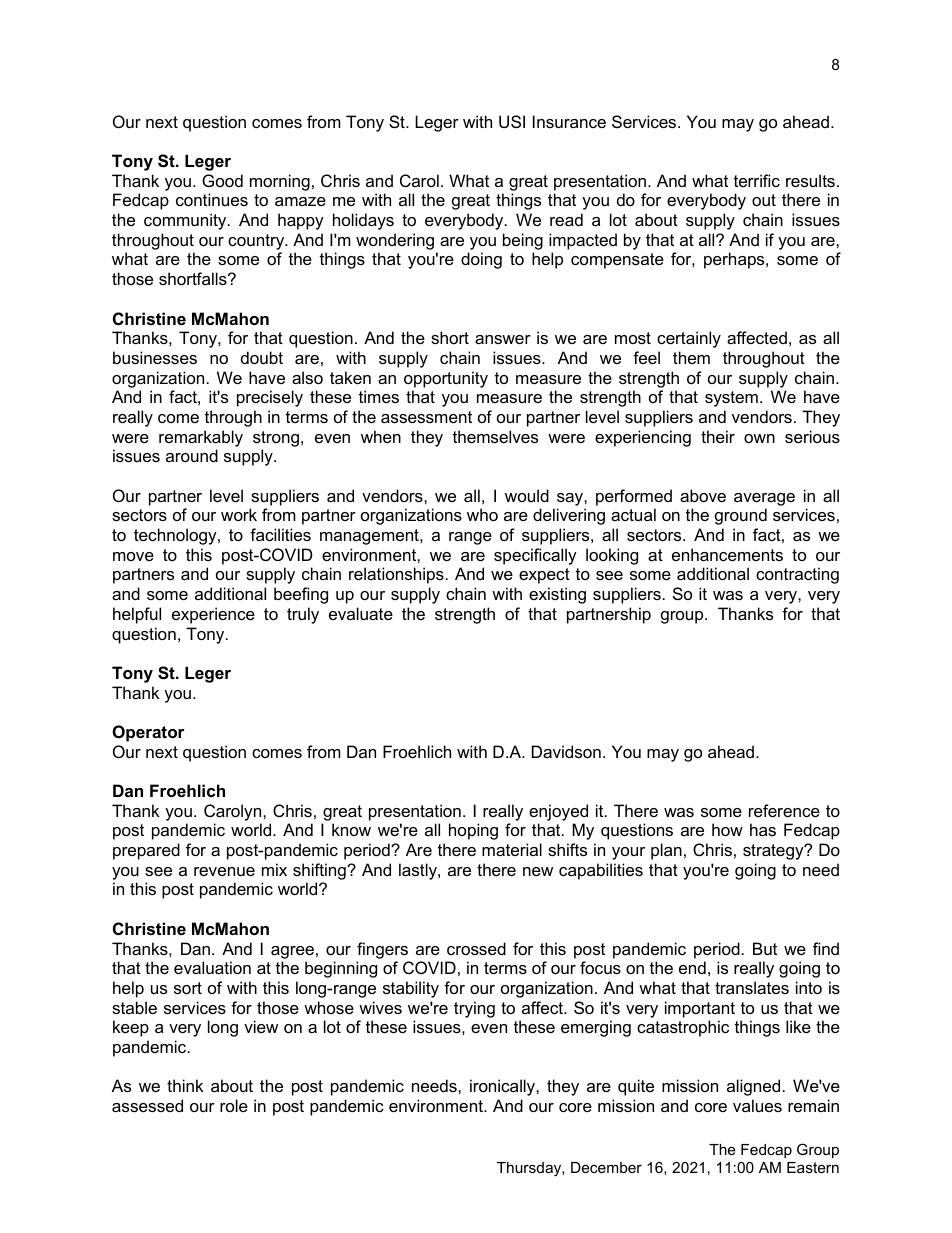  What do you see at coordinates (476, 948) in the screenshot?
I see `crossed` at bounding box center [476, 948].
